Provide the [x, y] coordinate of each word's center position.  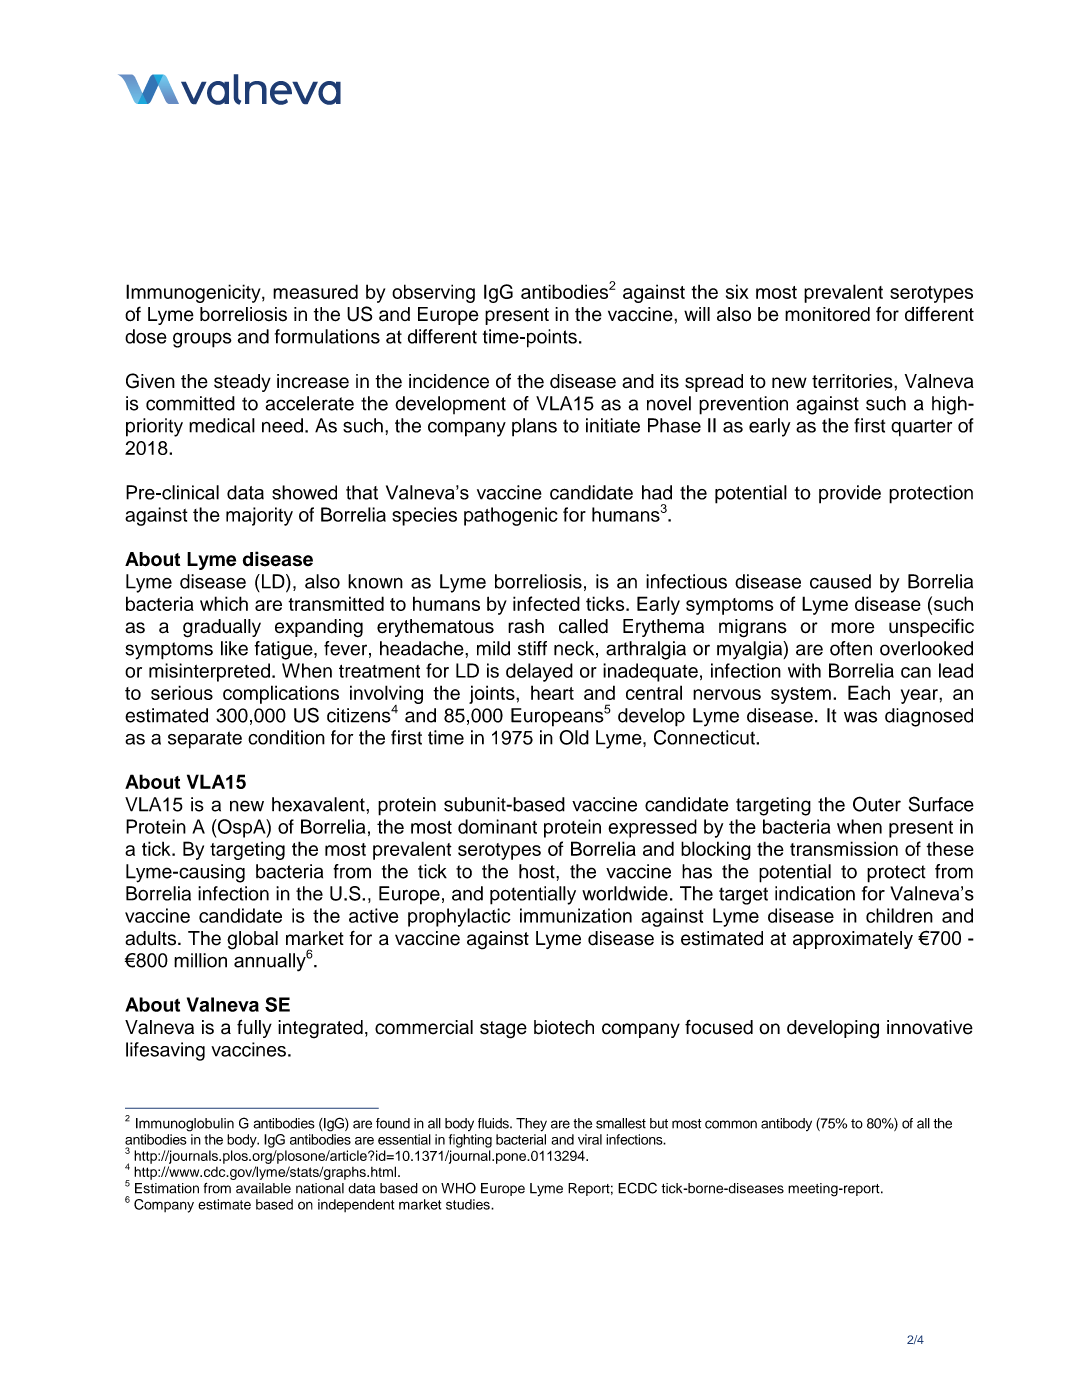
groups [202, 340]
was [860, 717]
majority [259, 516]
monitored [827, 314]
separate [205, 740]
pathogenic [511, 516]
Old [574, 737]
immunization [576, 915]
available [263, 1188]
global [252, 940]
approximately [853, 940]
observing [433, 293]
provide [850, 494]
